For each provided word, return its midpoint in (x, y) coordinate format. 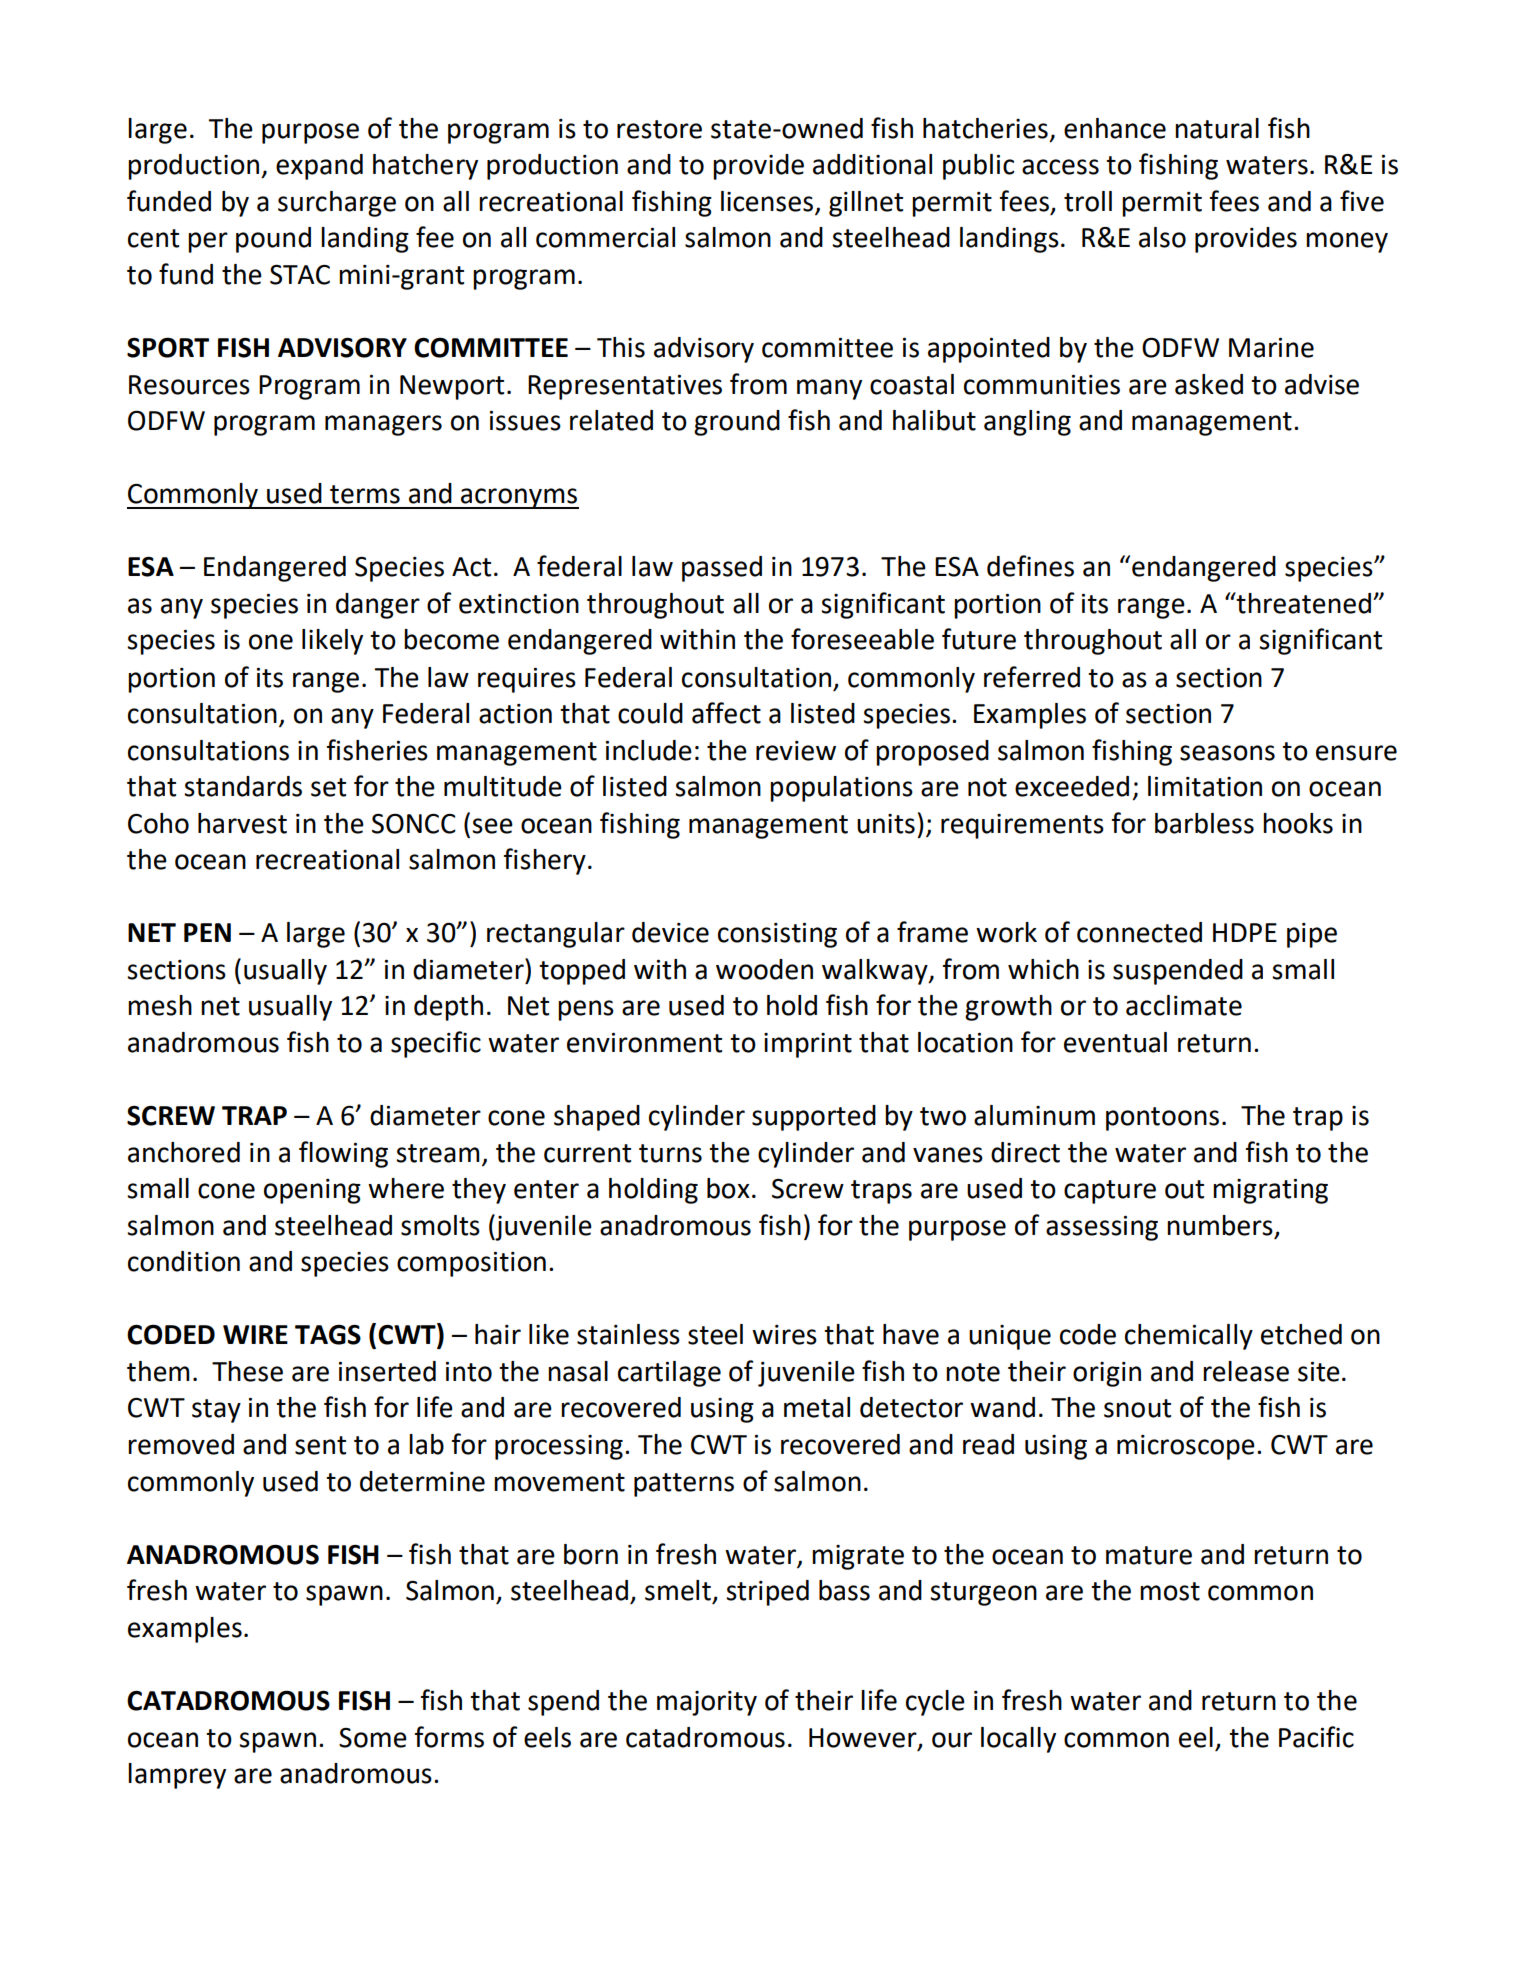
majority (707, 1703)
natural (1217, 128)
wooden (764, 969)
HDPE (1245, 932)
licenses (767, 201)
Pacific (1316, 1737)
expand (319, 167)
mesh (160, 1005)
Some (373, 1738)
